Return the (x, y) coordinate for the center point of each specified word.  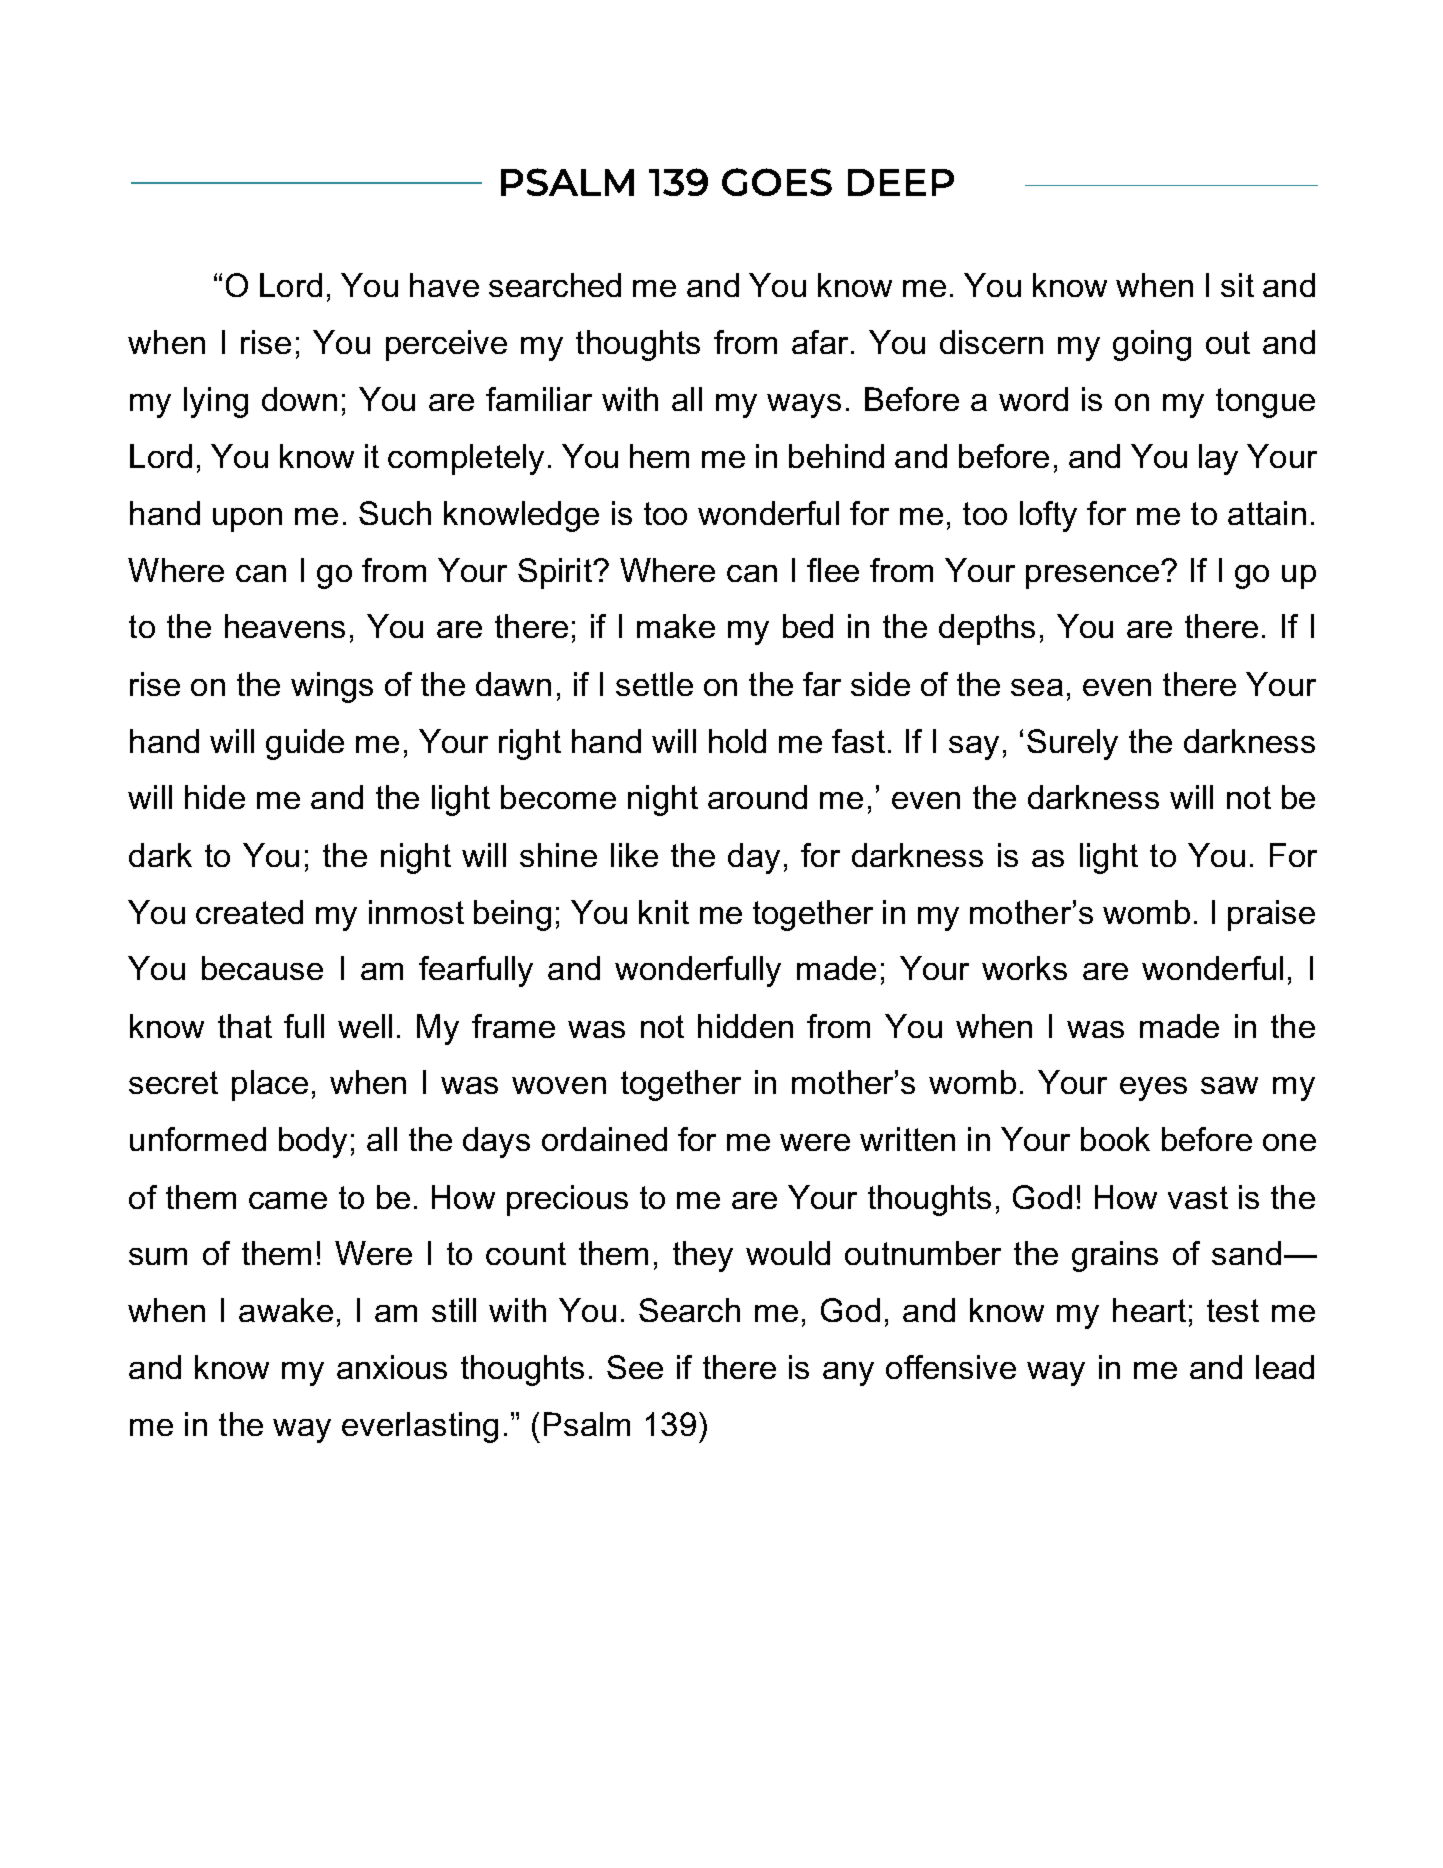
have (444, 285)
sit (1237, 285)
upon (247, 520)
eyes (1153, 1089)
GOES (777, 182)
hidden (745, 1026)
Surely (1072, 744)
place (270, 1085)
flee (833, 570)
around (757, 797)
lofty (1048, 516)
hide (215, 797)
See (635, 1367)
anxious (392, 1367)
